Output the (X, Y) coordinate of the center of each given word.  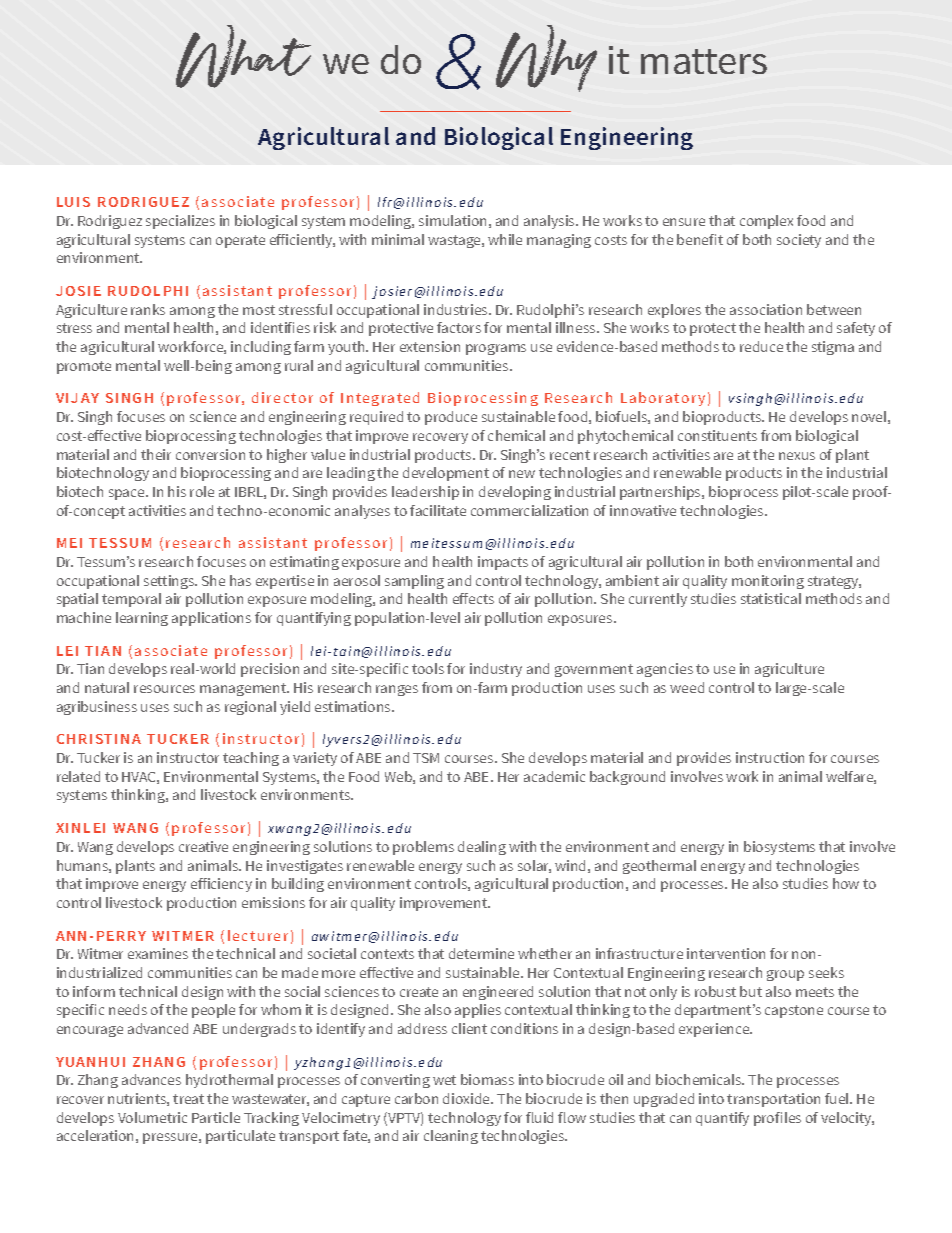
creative (203, 846)
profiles (777, 1119)
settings (170, 582)
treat (188, 1099)
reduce (761, 346)
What (243, 56)
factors (459, 327)
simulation (452, 220)
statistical (771, 598)
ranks (148, 309)
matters (704, 61)
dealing (482, 848)
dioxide (468, 1098)
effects (473, 598)
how (846, 883)
